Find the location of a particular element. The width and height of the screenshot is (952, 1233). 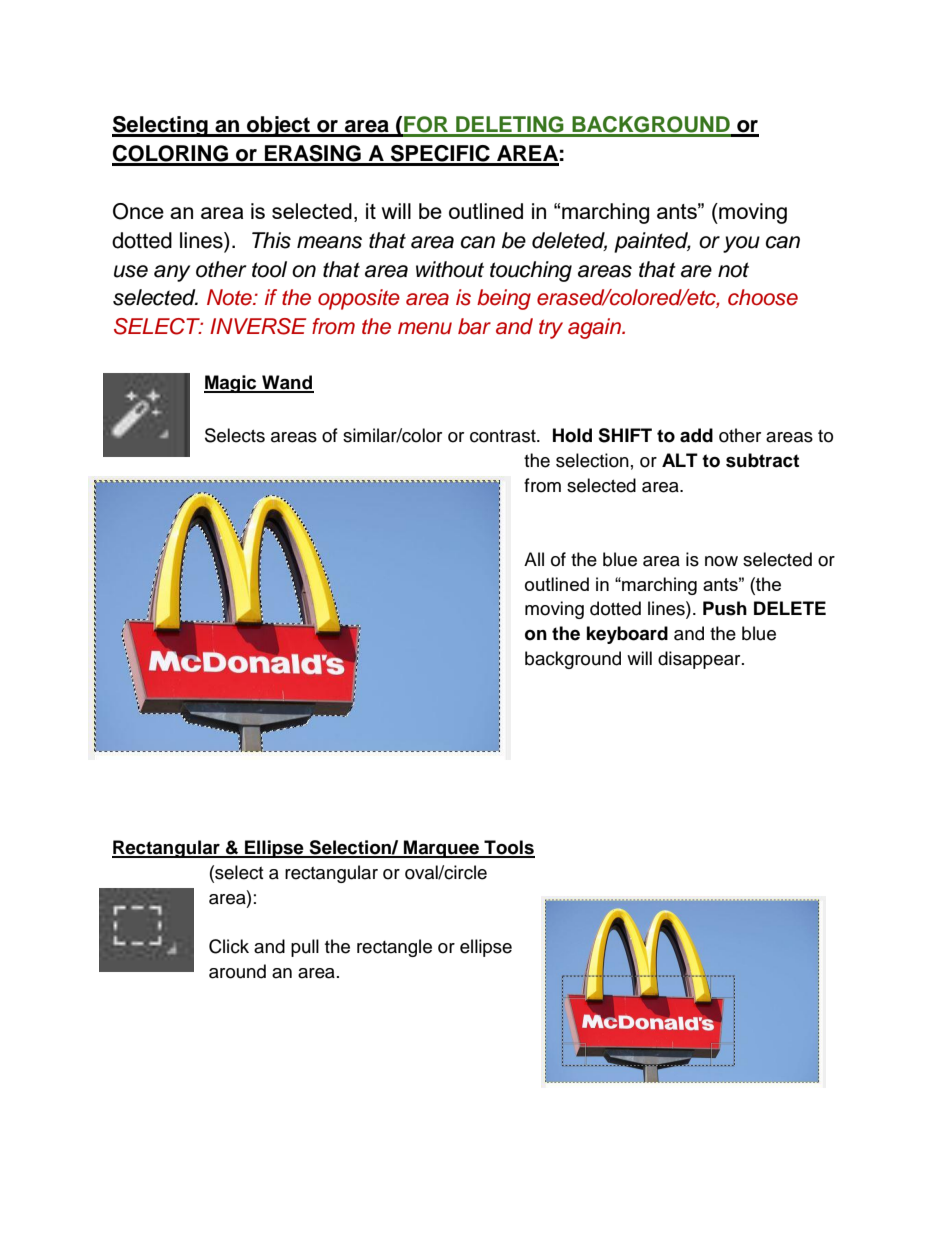

All is located at coordinates (534, 559).
